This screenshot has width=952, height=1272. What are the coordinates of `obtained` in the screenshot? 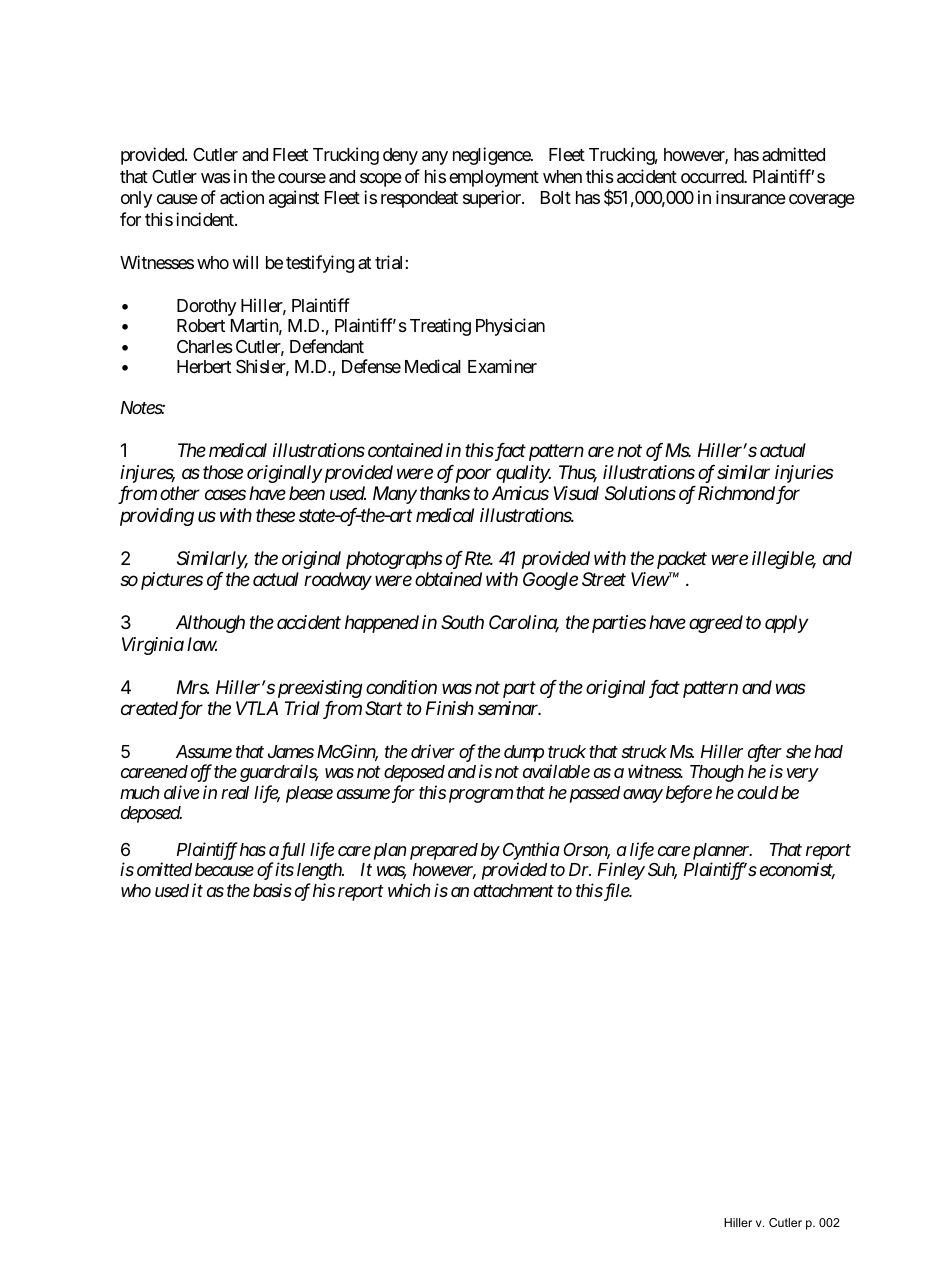 It's located at (448, 579).
